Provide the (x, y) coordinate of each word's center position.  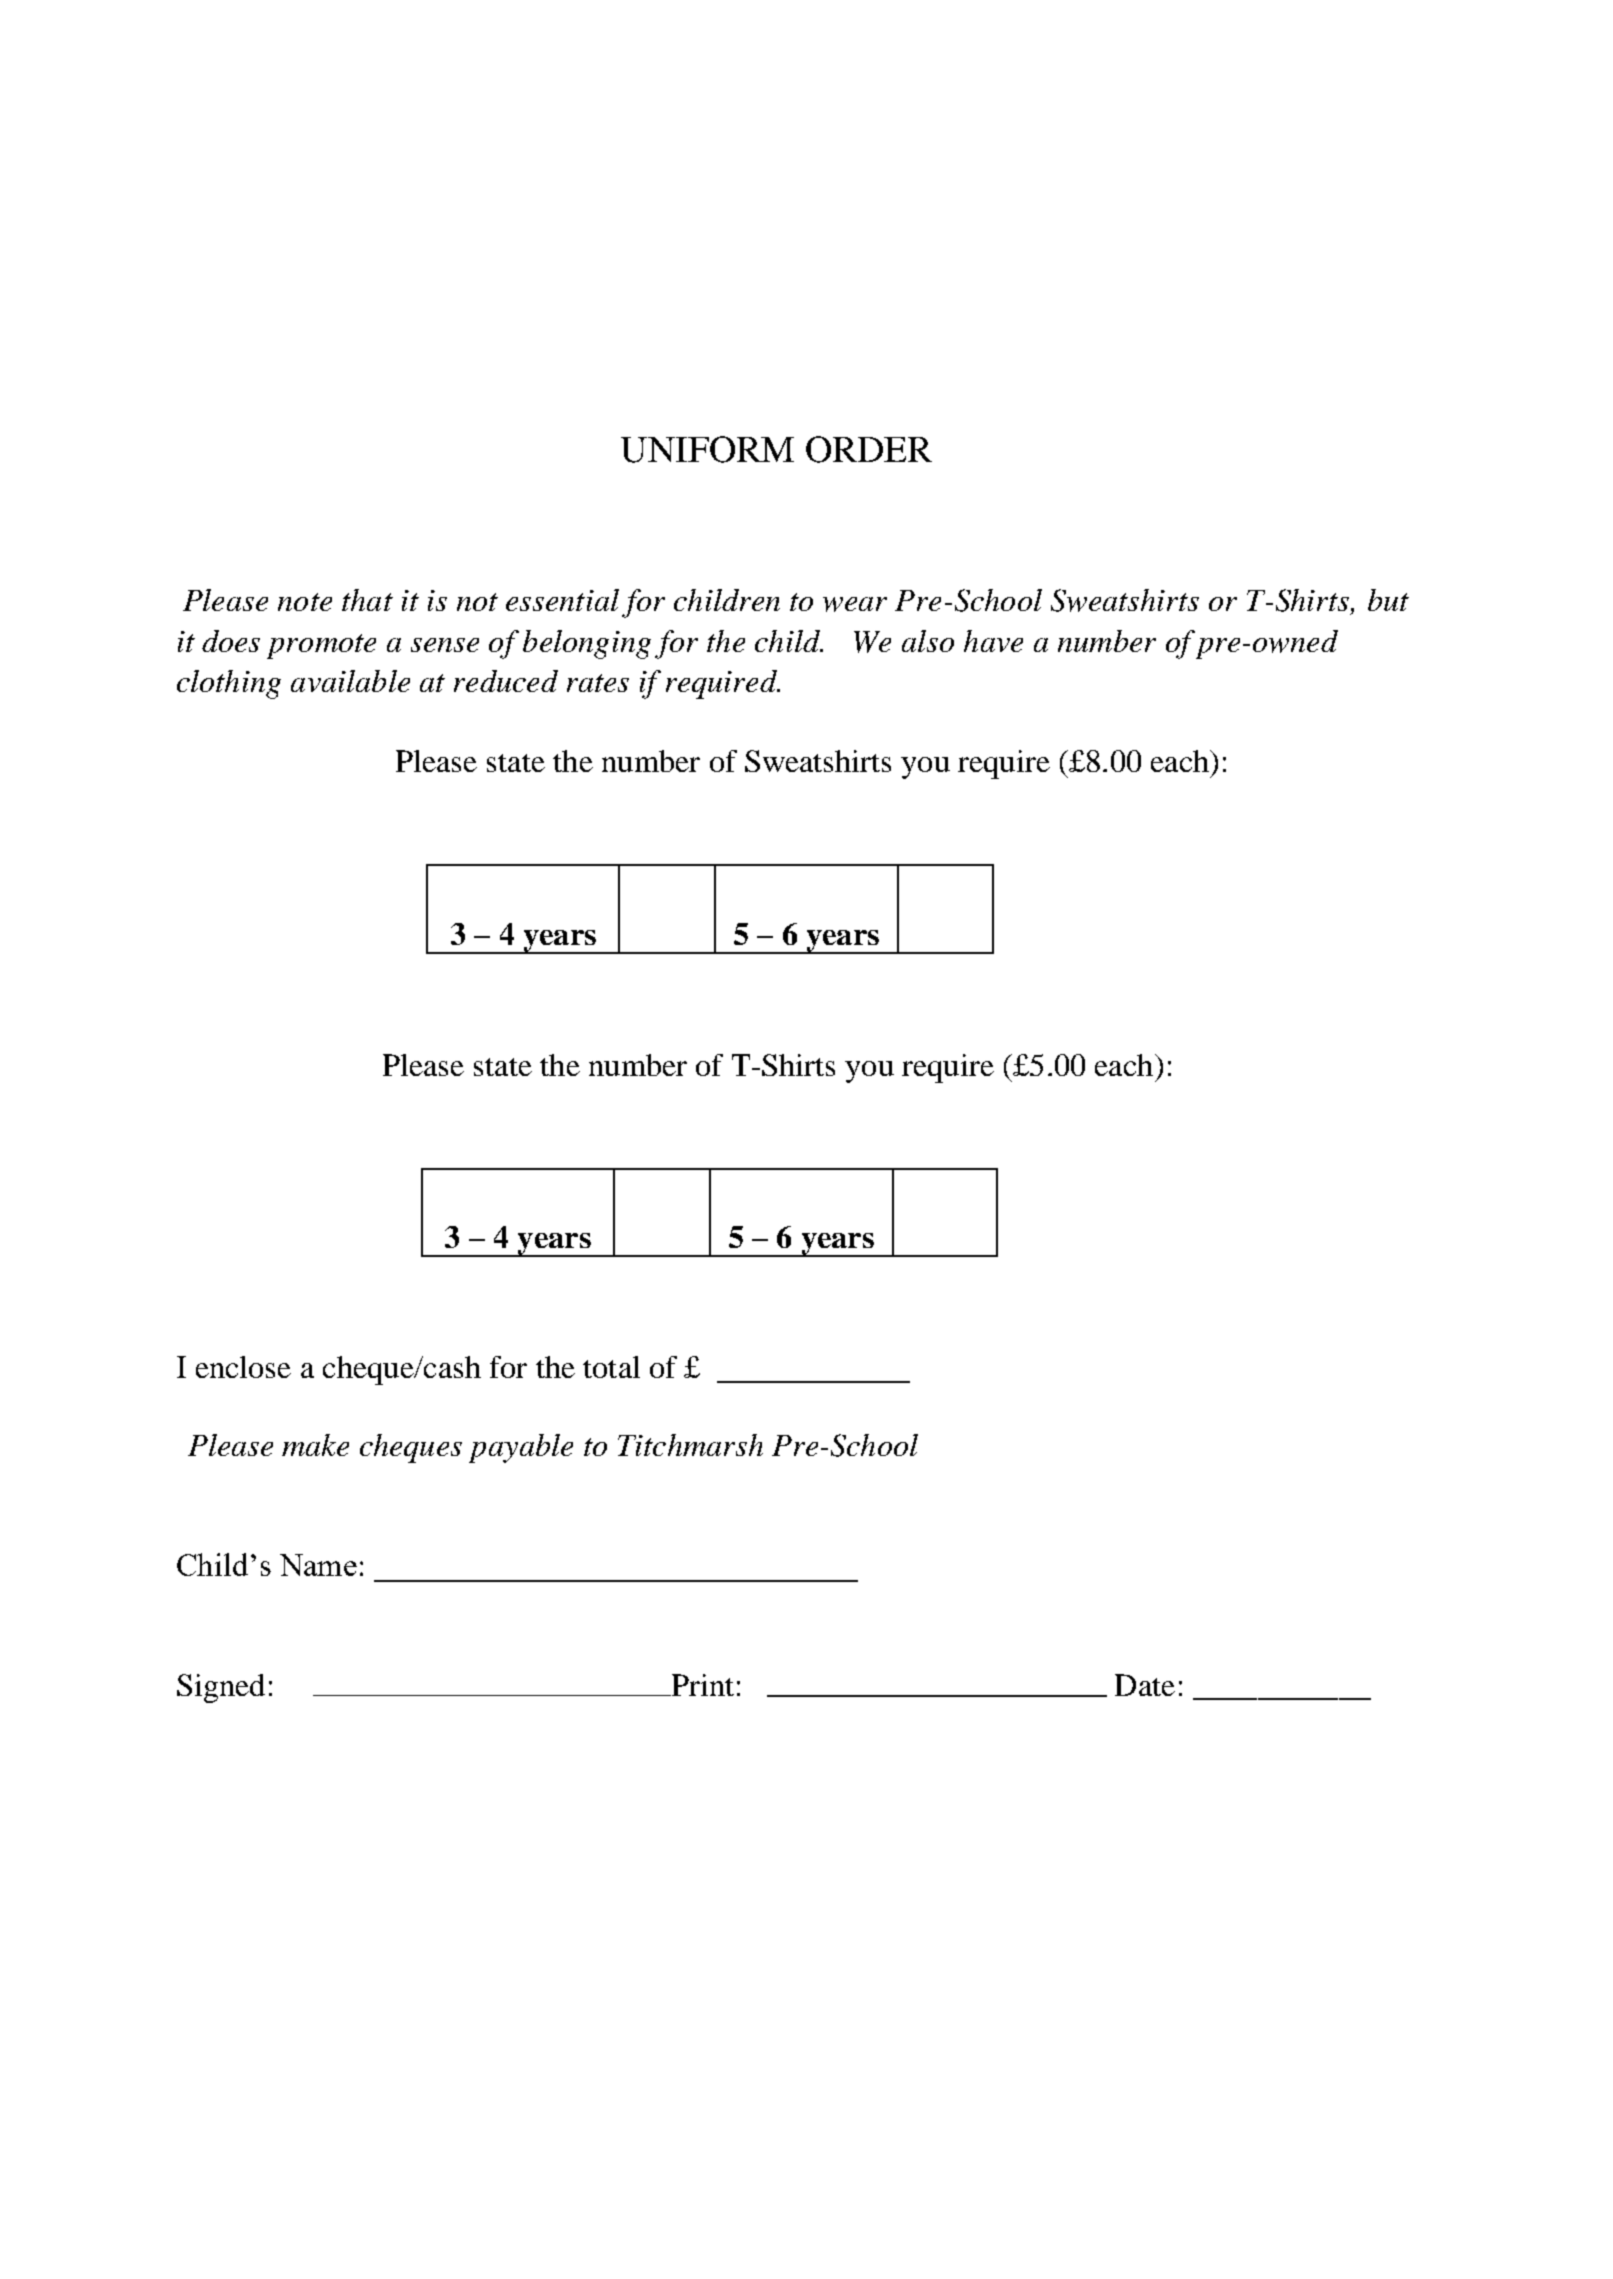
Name (318, 1565)
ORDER (869, 449)
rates (598, 683)
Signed (221, 1688)
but (1388, 600)
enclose (243, 1367)
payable (521, 1448)
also (928, 641)
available (350, 681)
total (611, 1367)
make (315, 1445)
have (993, 641)
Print (701, 1685)
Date (1145, 1685)
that (367, 600)
